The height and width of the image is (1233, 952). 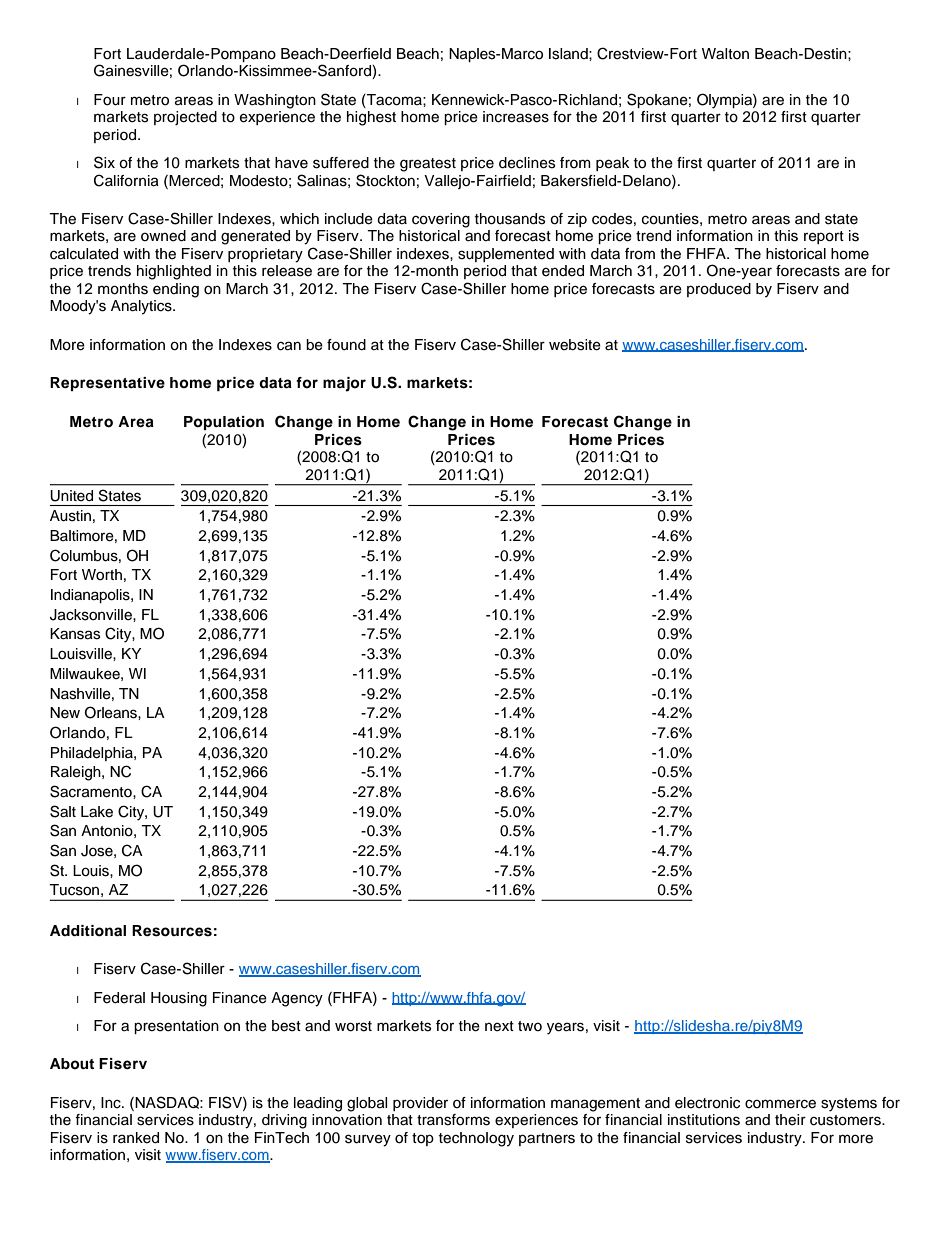 What do you see at coordinates (110, 100) in the image?
I see `Four` at bounding box center [110, 100].
